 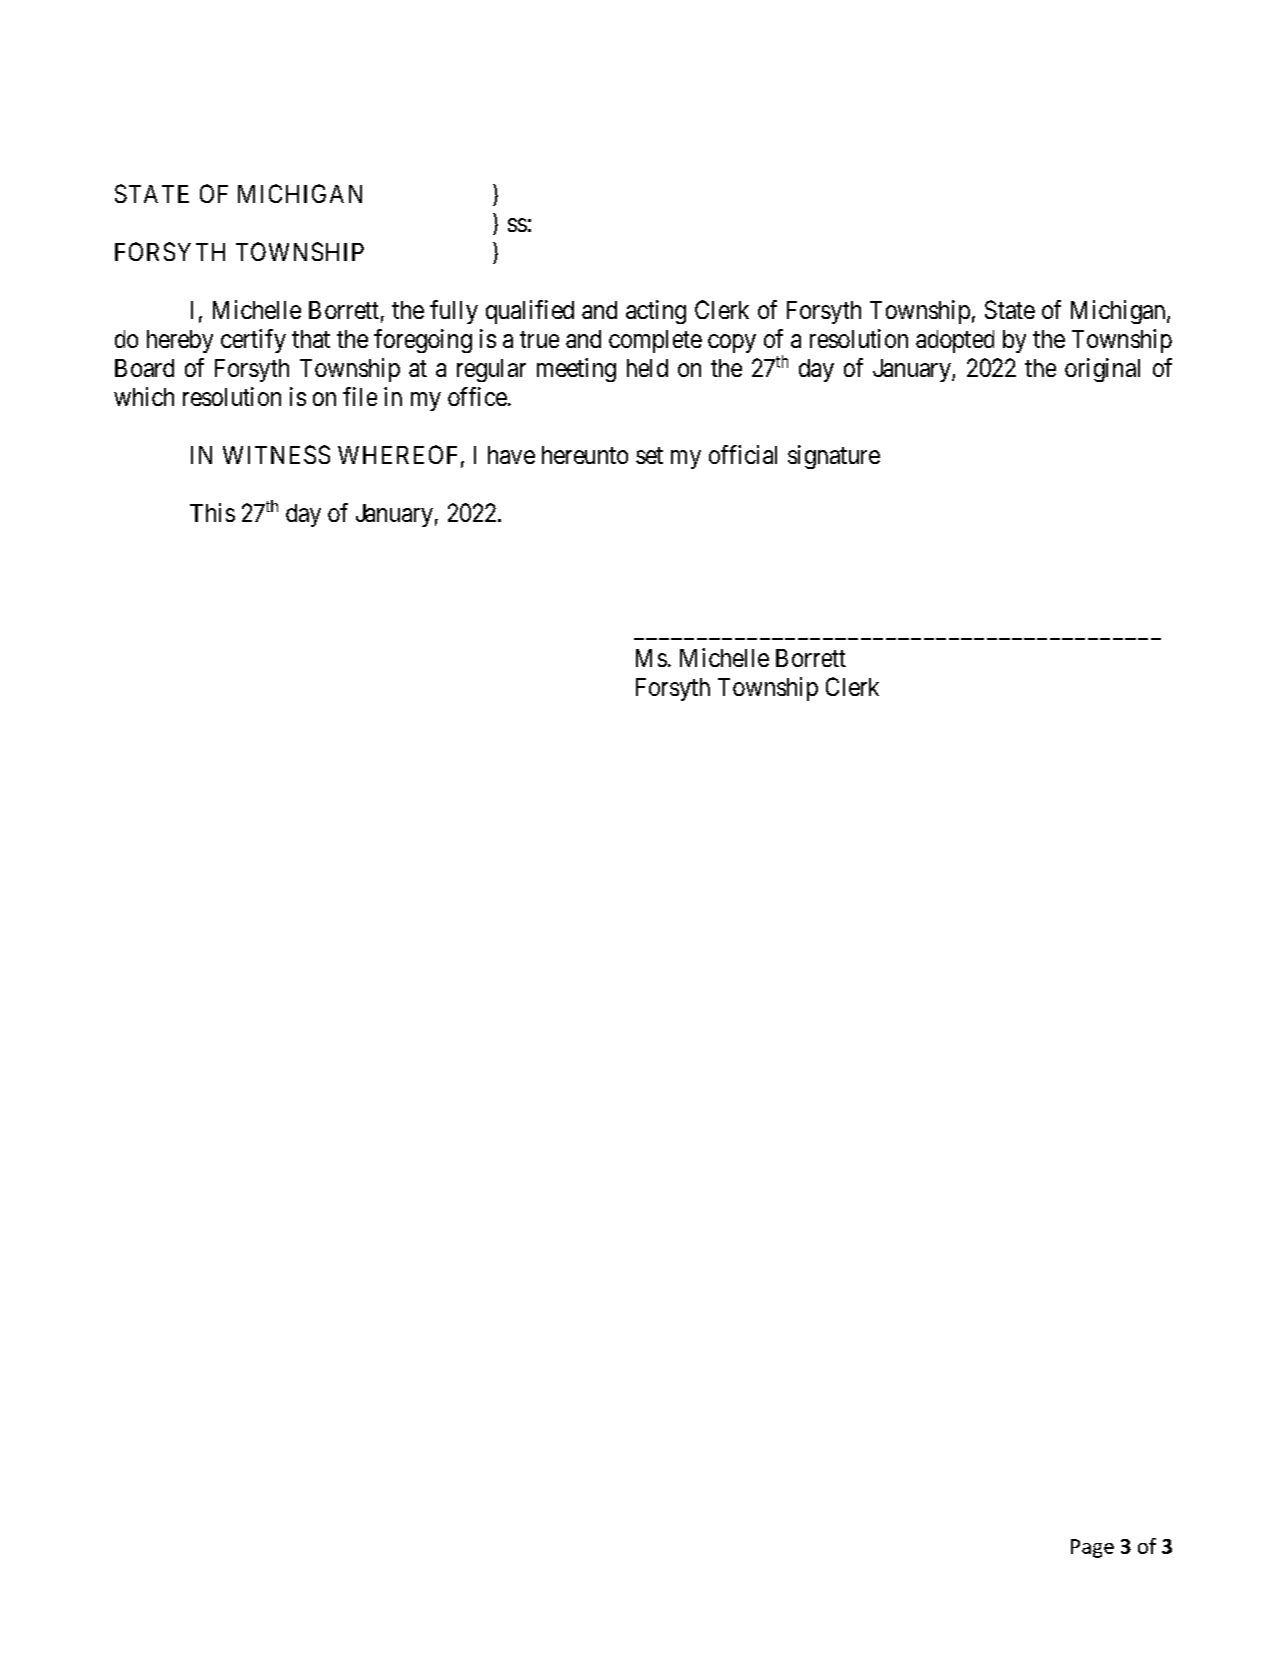 I want to click on signature, so click(x=834, y=457).
